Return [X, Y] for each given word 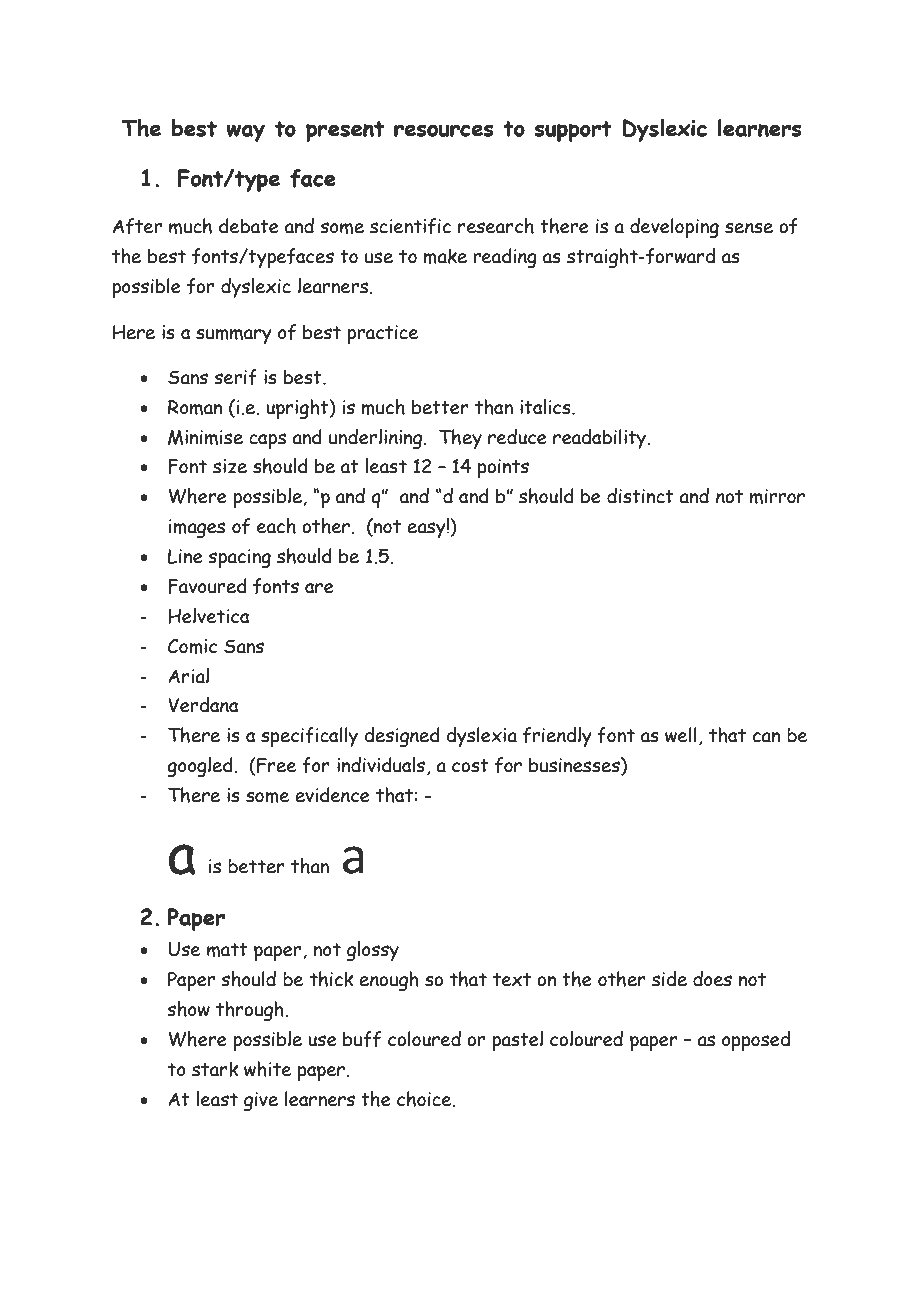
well [681, 735]
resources [444, 130]
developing [674, 228]
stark [215, 1069]
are [319, 588]
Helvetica [209, 616]
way [245, 133]
